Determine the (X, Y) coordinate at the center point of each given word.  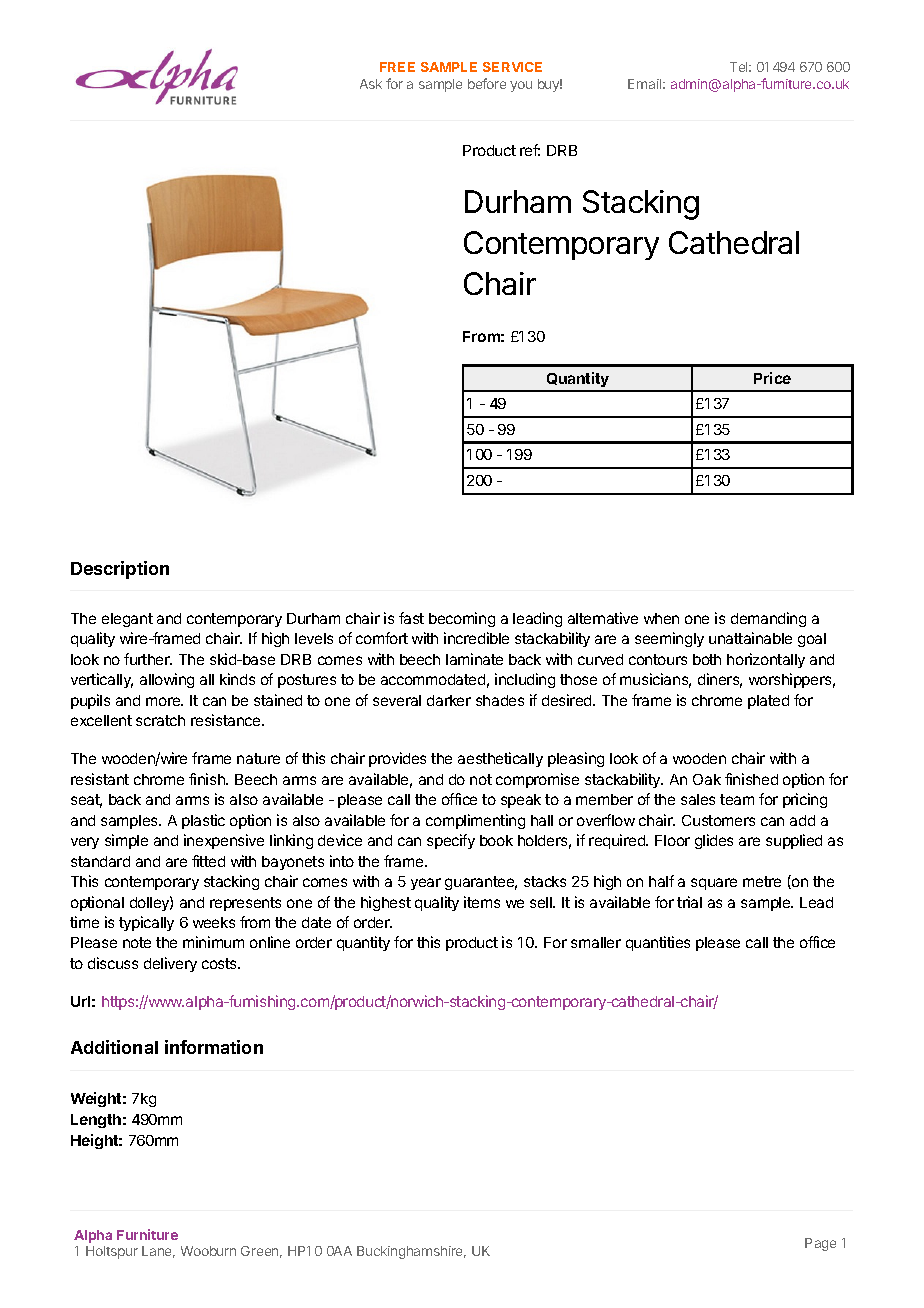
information (214, 1047)
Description (120, 570)
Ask (371, 84)
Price (772, 378)
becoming (462, 619)
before (487, 83)
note (137, 942)
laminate (474, 659)
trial (689, 902)
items (482, 902)
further (148, 659)
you (521, 86)
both (707, 659)
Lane (158, 1252)
